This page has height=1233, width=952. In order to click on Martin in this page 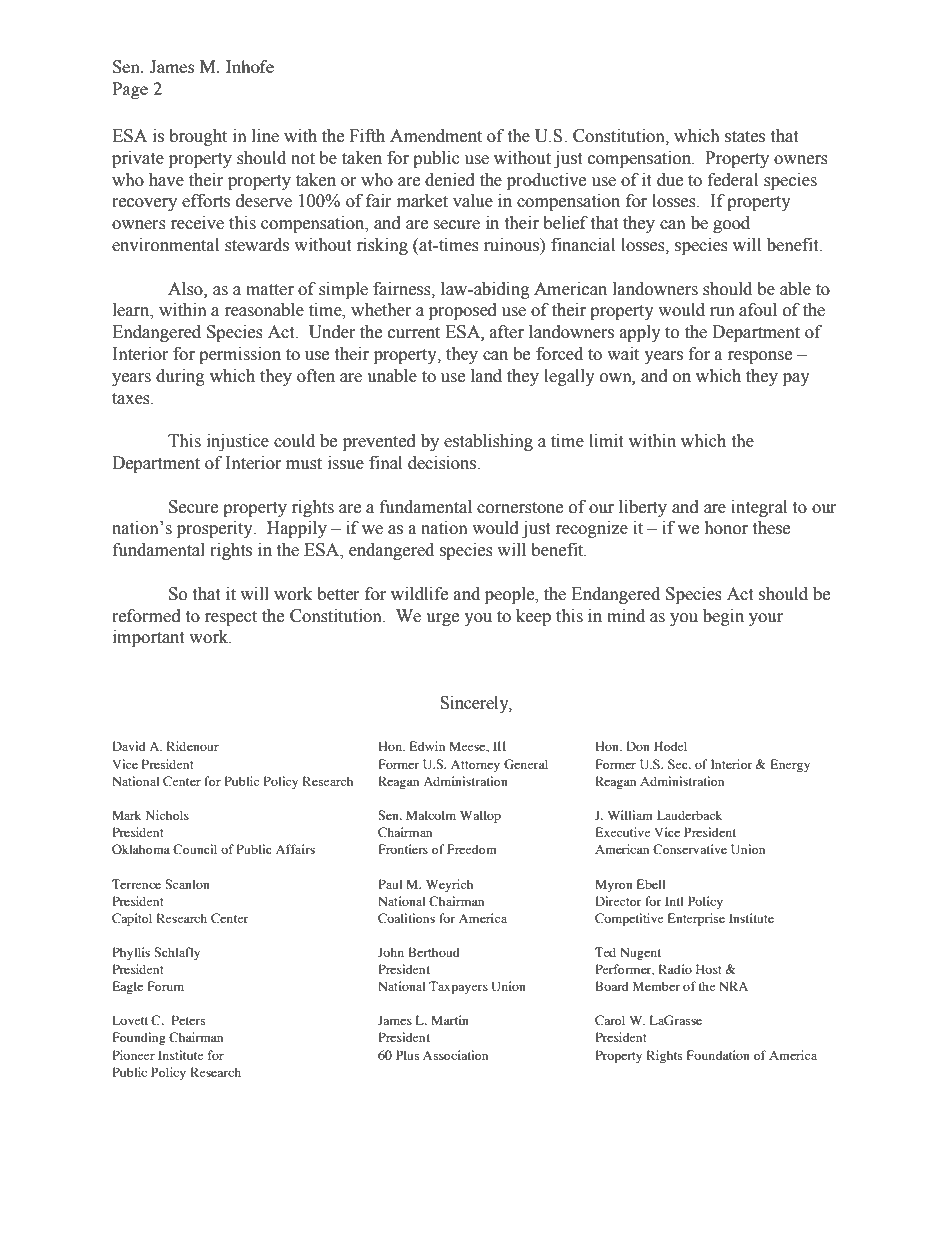, I will do `click(450, 1020)`.
